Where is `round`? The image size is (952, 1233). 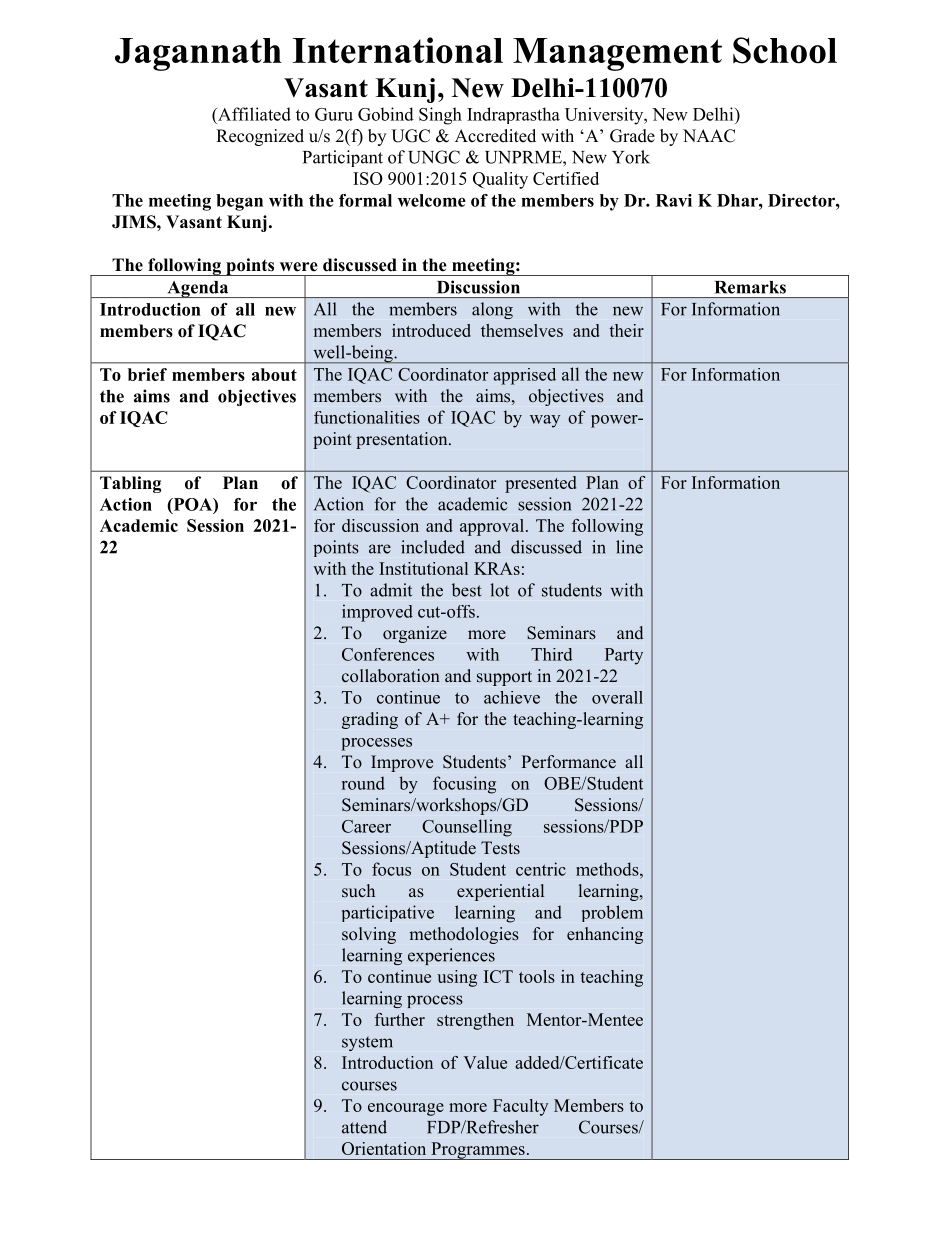
round is located at coordinates (363, 783).
